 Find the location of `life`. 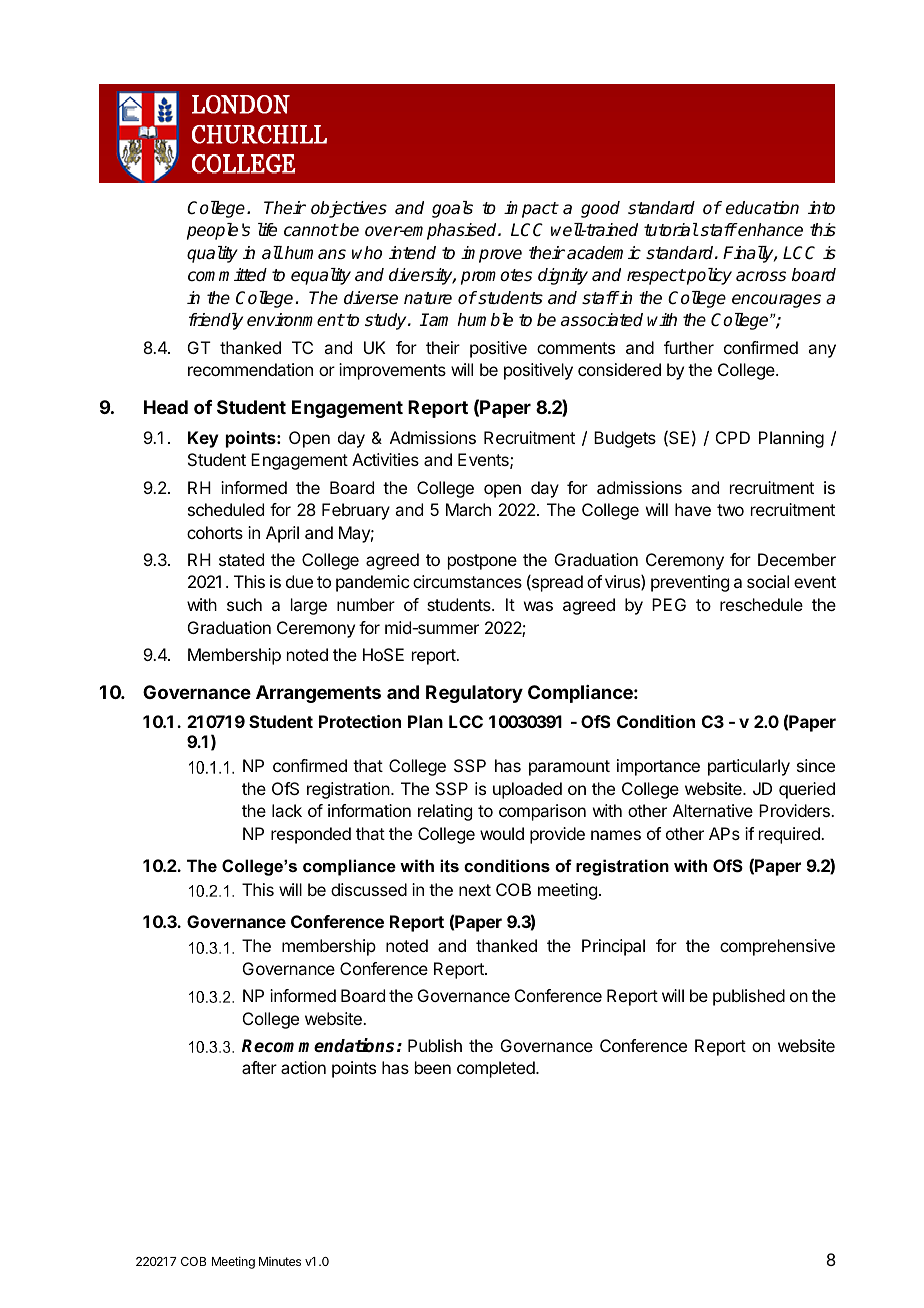

life is located at coordinates (267, 230).
